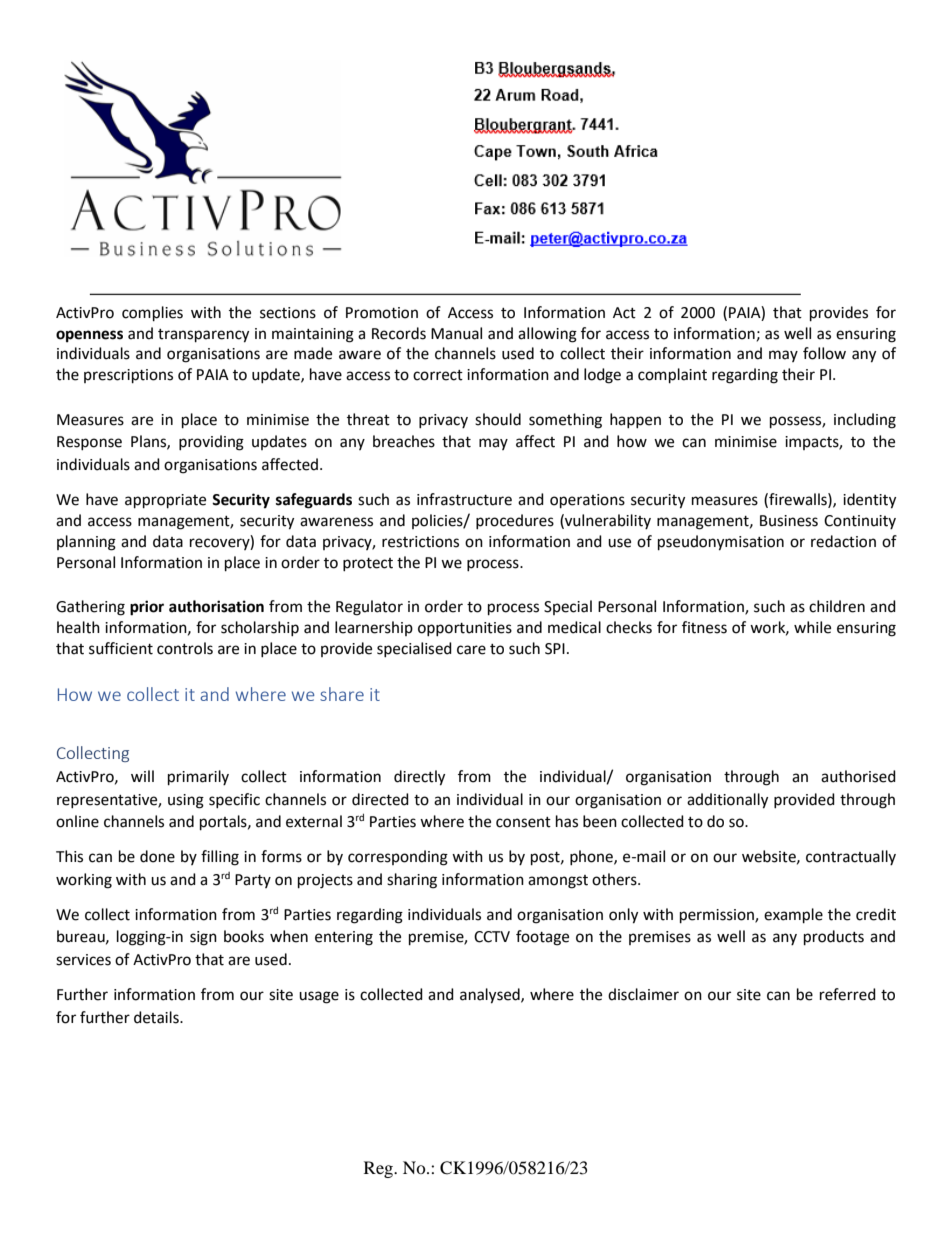  I want to click on infrastructure, so click(464, 499).
